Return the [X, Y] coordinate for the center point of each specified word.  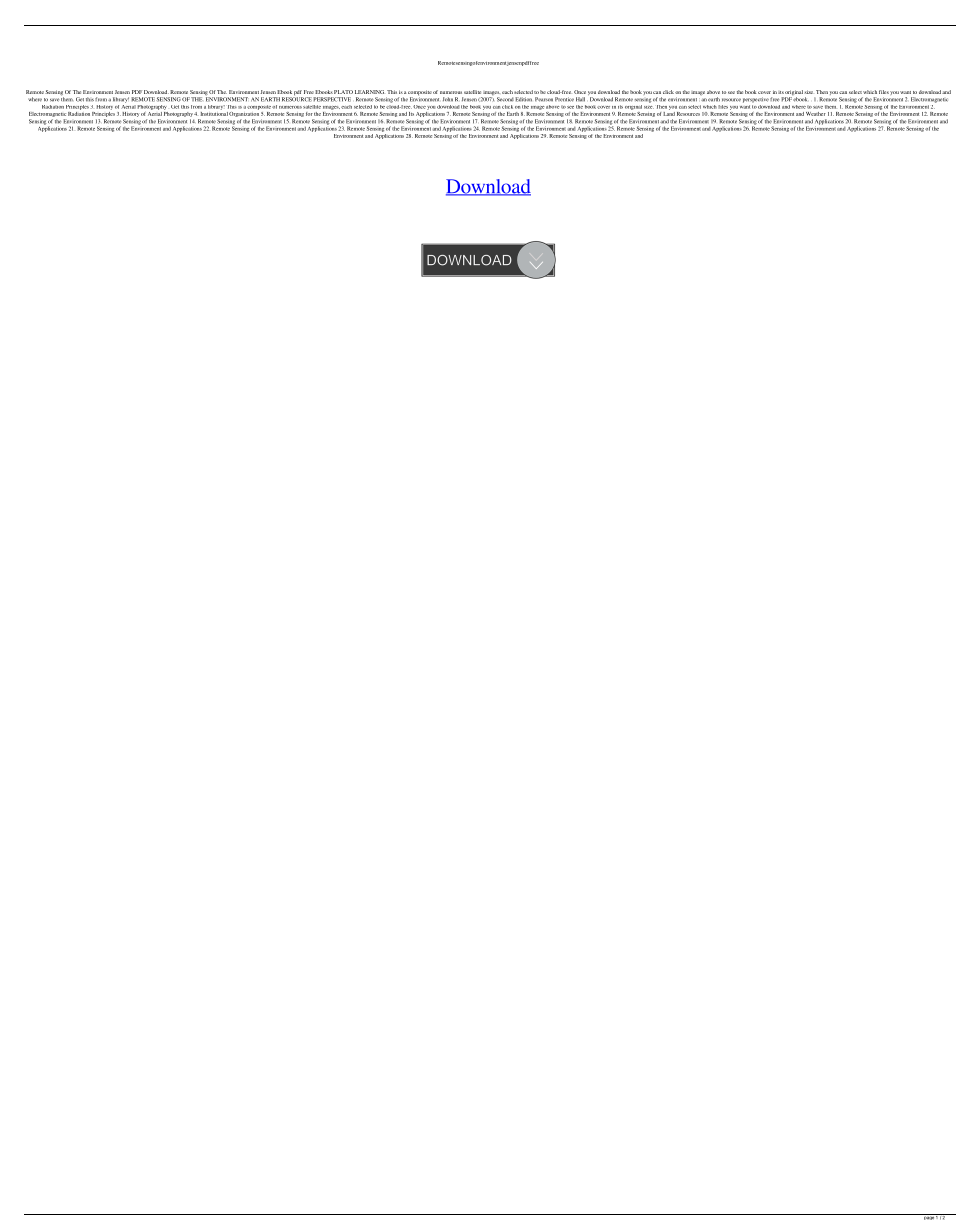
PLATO [343, 92]
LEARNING [369, 92]
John [448, 99]
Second [505, 99]
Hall [580, 99]
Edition [523, 99]
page [929, 1217]
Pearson [544, 99]
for [309, 114]
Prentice [564, 99]
